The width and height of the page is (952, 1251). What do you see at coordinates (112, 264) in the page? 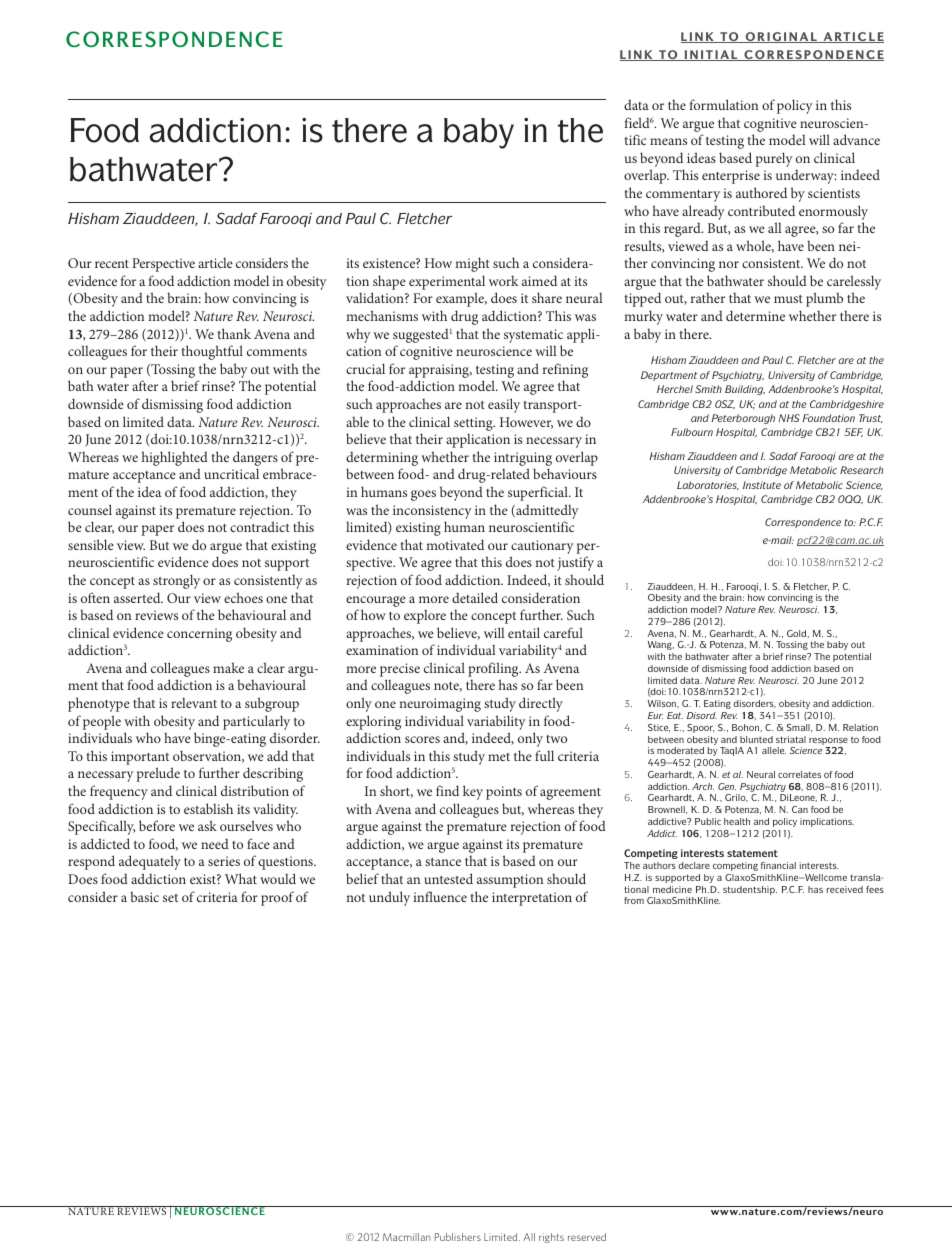
I see `recent` at bounding box center [112, 264].
